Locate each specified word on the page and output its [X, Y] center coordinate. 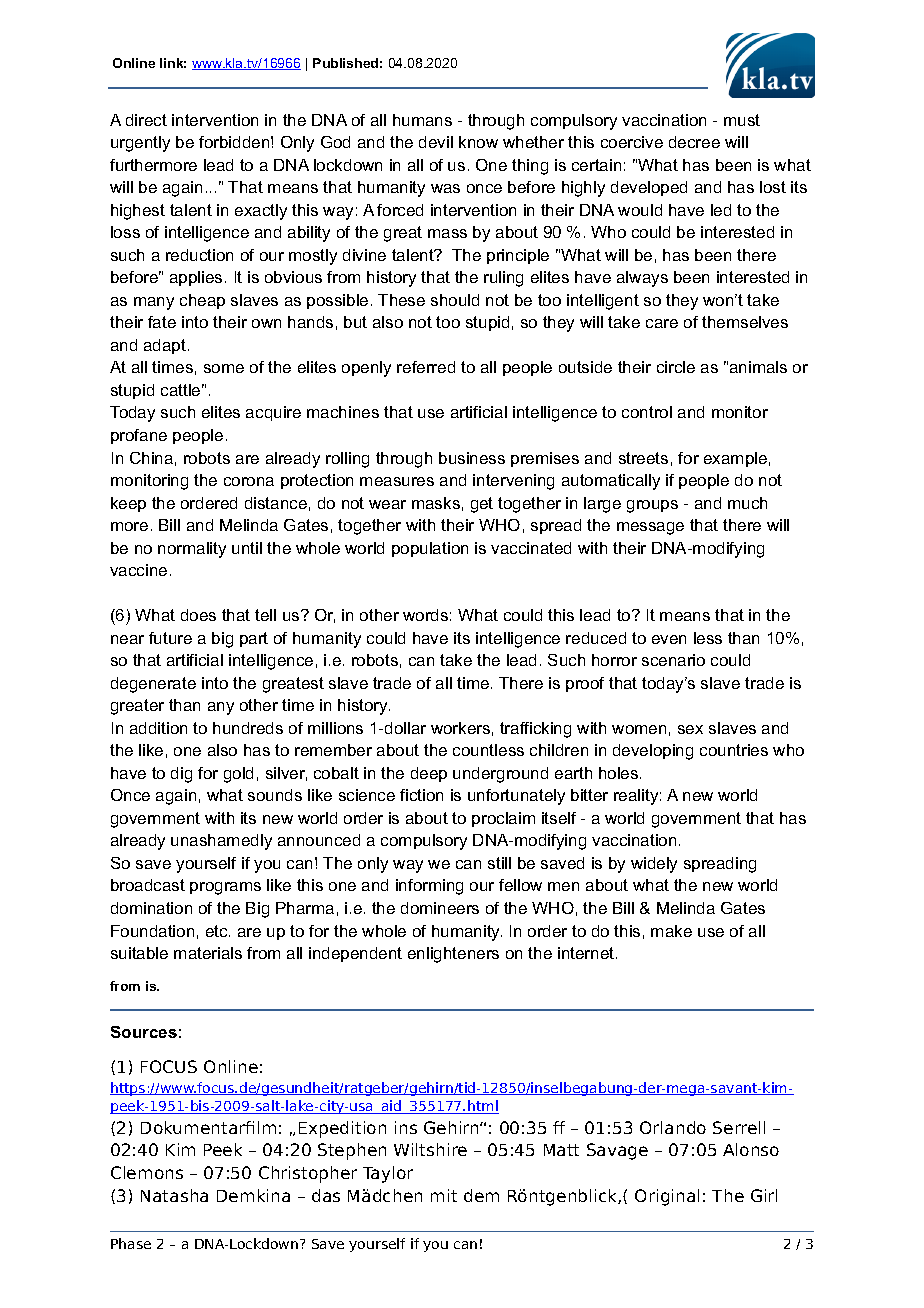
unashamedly [221, 842]
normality [192, 550]
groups [652, 506]
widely [654, 865]
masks [436, 503]
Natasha [174, 1195]
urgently [140, 144]
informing [429, 887]
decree [694, 142]
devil [436, 142]
